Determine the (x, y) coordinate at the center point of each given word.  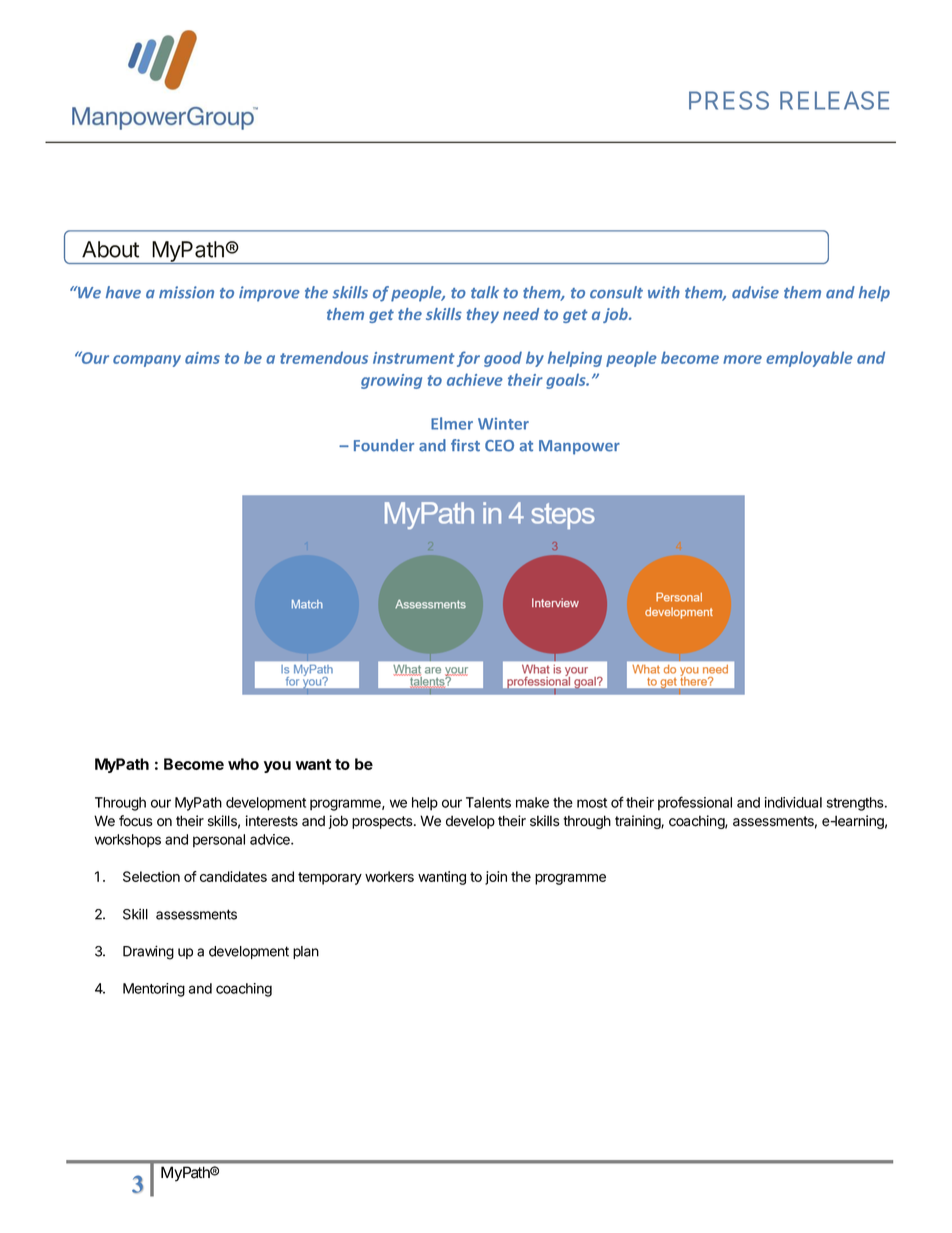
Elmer (452, 423)
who (243, 764)
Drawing (148, 952)
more (742, 359)
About (110, 249)
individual (793, 802)
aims (202, 358)
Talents (488, 802)
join (496, 878)
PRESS (729, 100)
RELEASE (834, 100)
